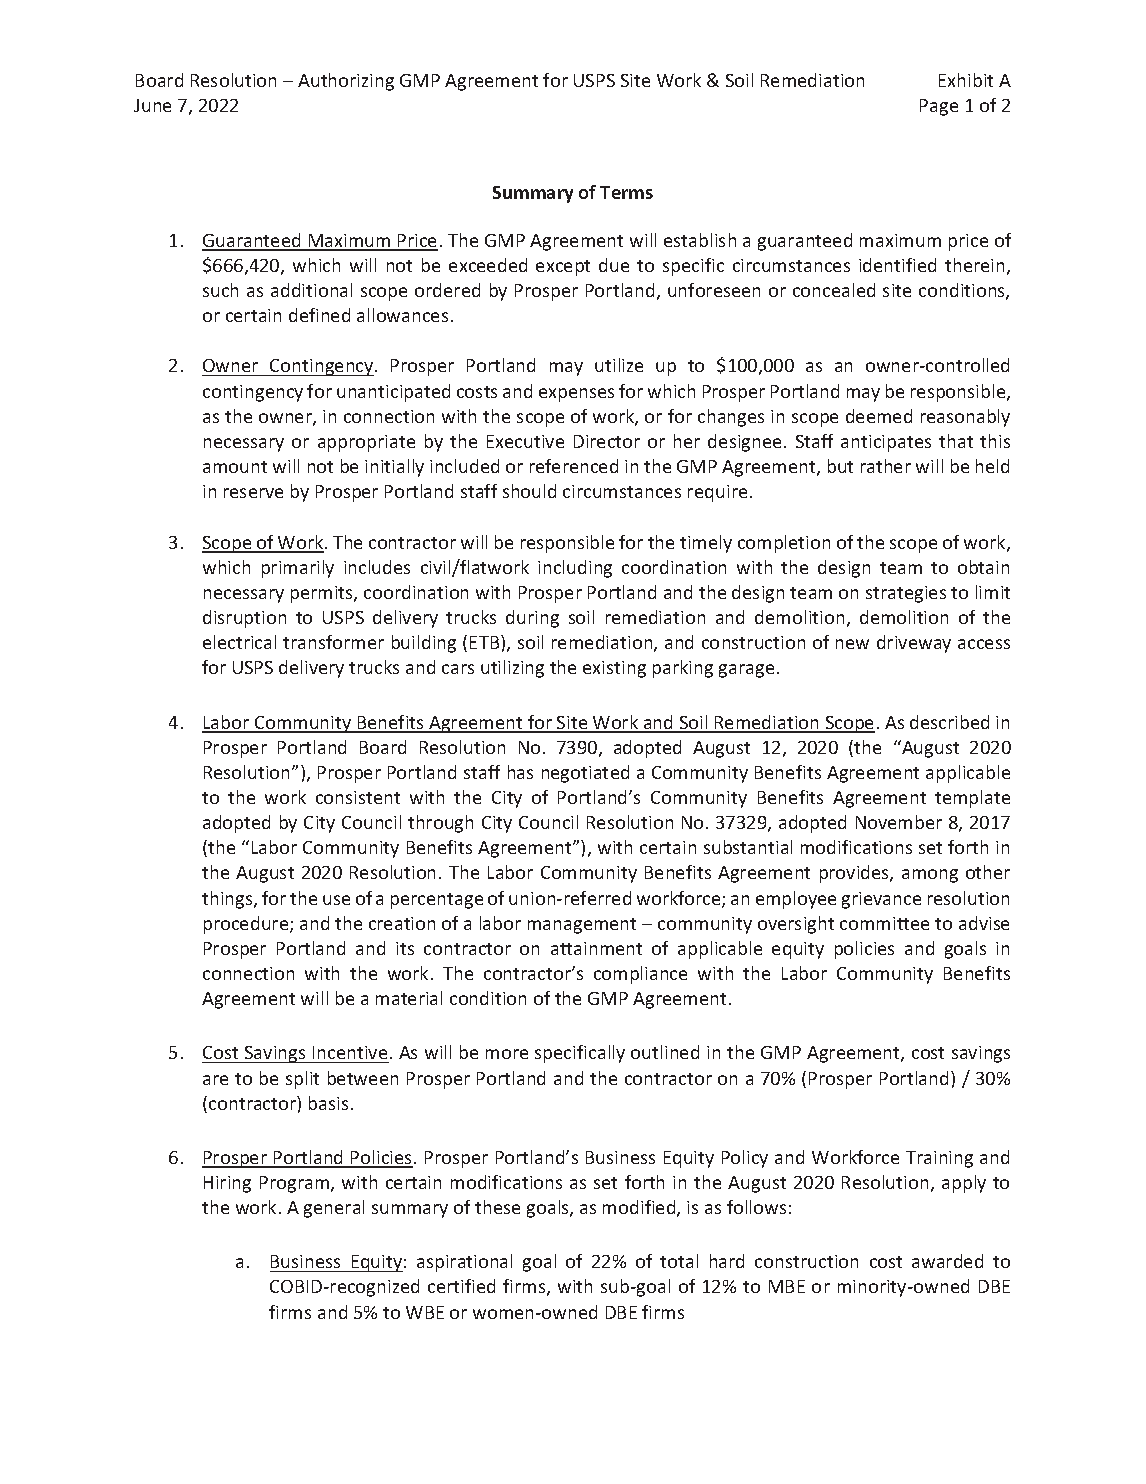  Describe the element at coordinates (939, 107) in the document. I see `Page` at that location.
